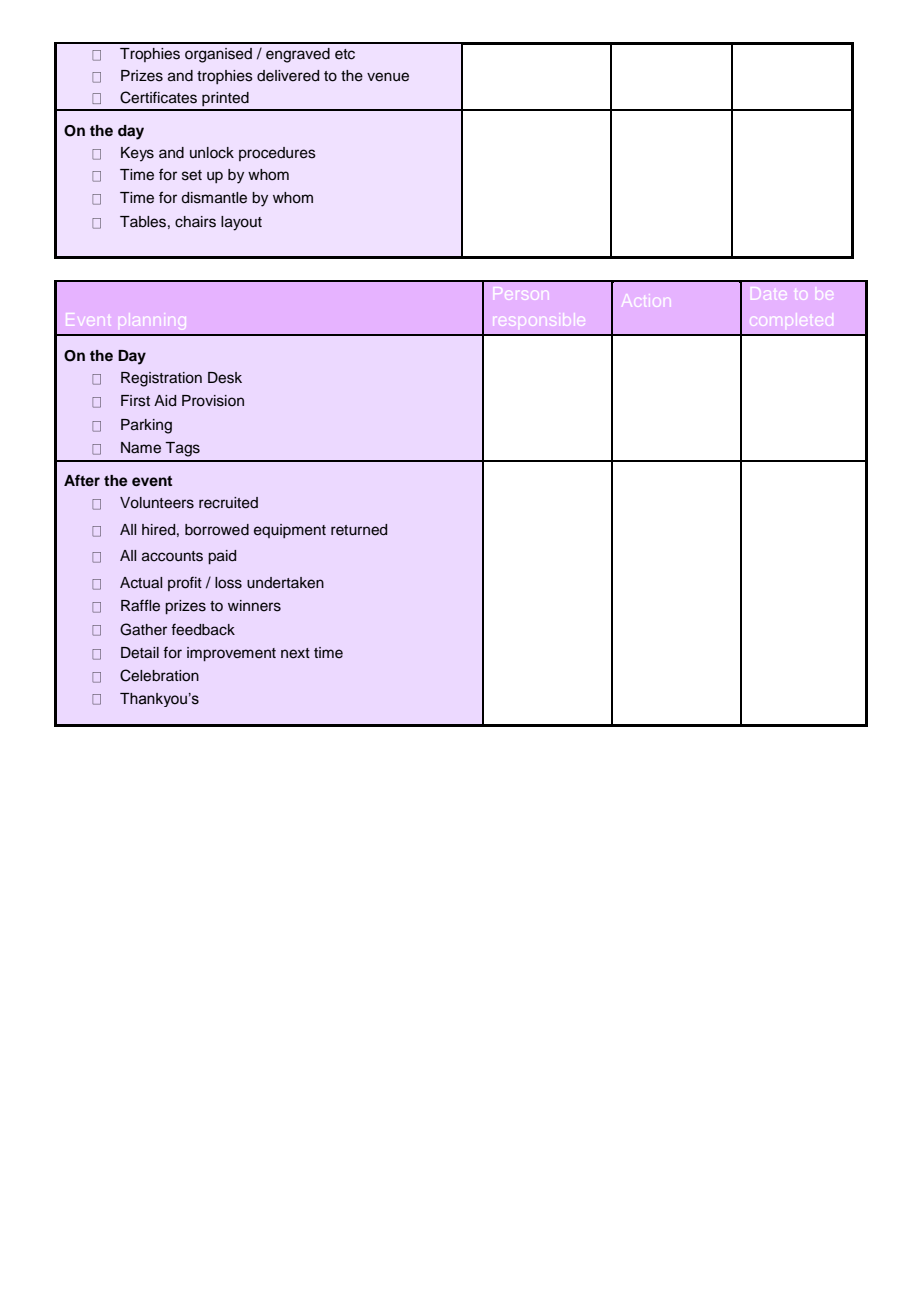 This screenshot has width=924, height=1308. I want to click on returned, so click(359, 530).
